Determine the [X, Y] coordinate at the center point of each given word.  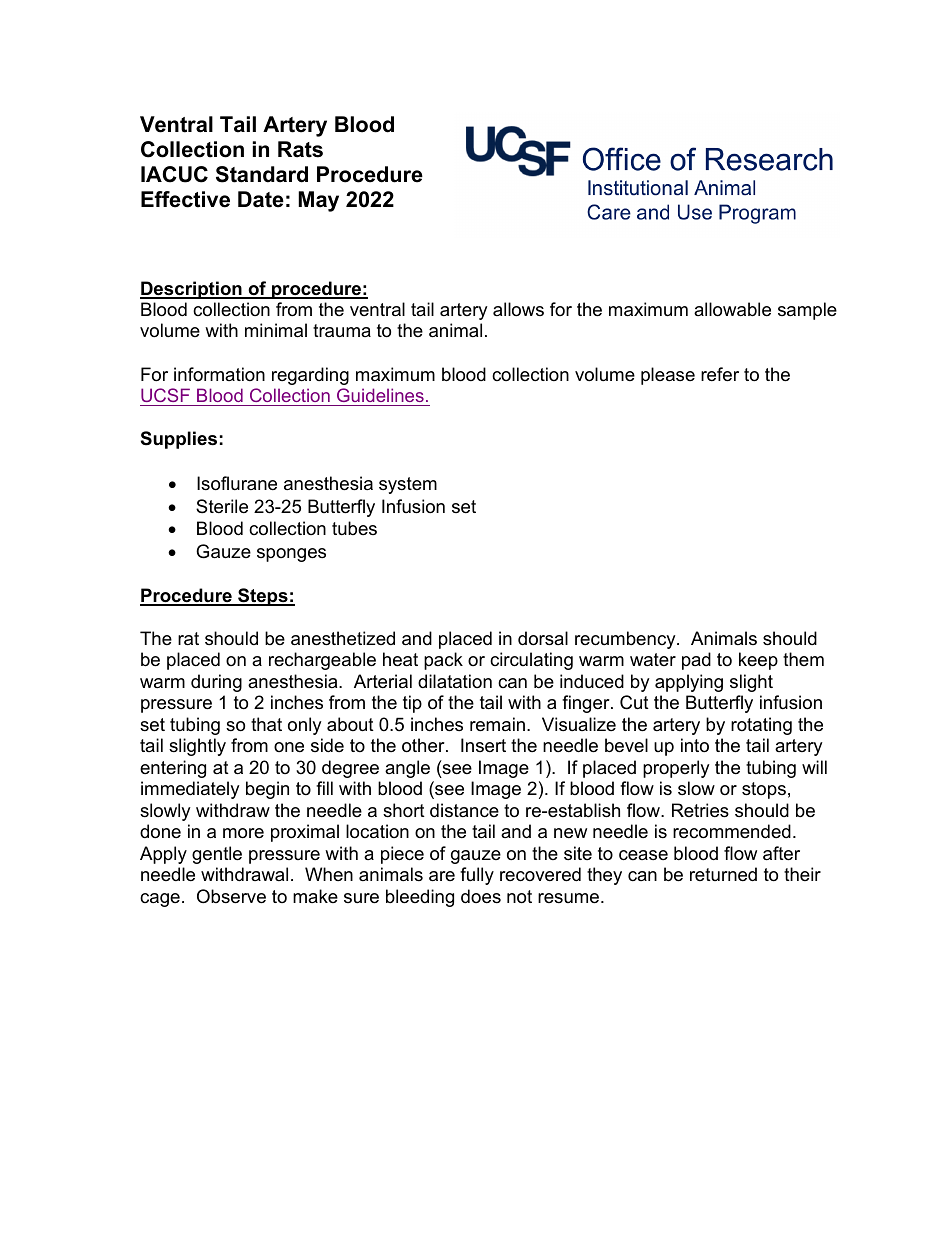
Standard [262, 174]
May [318, 201]
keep [758, 661]
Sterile [222, 506]
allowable [732, 309]
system [408, 485]
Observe [231, 896]
